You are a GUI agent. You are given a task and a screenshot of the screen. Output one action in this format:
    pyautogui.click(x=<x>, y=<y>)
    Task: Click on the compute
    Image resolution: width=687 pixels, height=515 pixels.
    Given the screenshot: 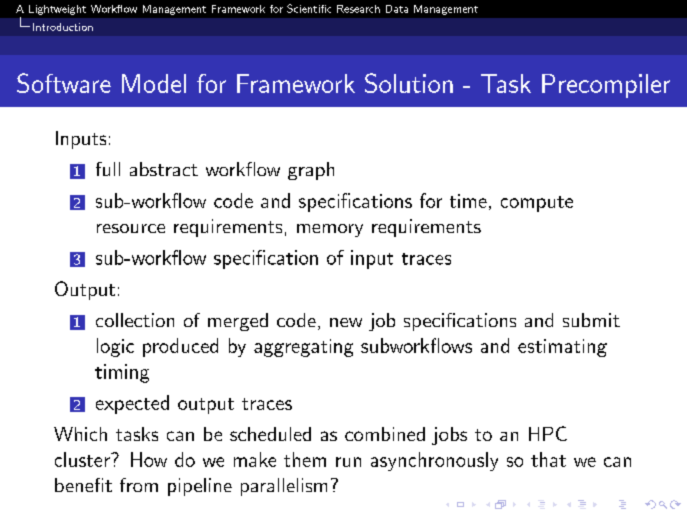 What is the action you would take?
    pyautogui.click(x=537, y=204)
